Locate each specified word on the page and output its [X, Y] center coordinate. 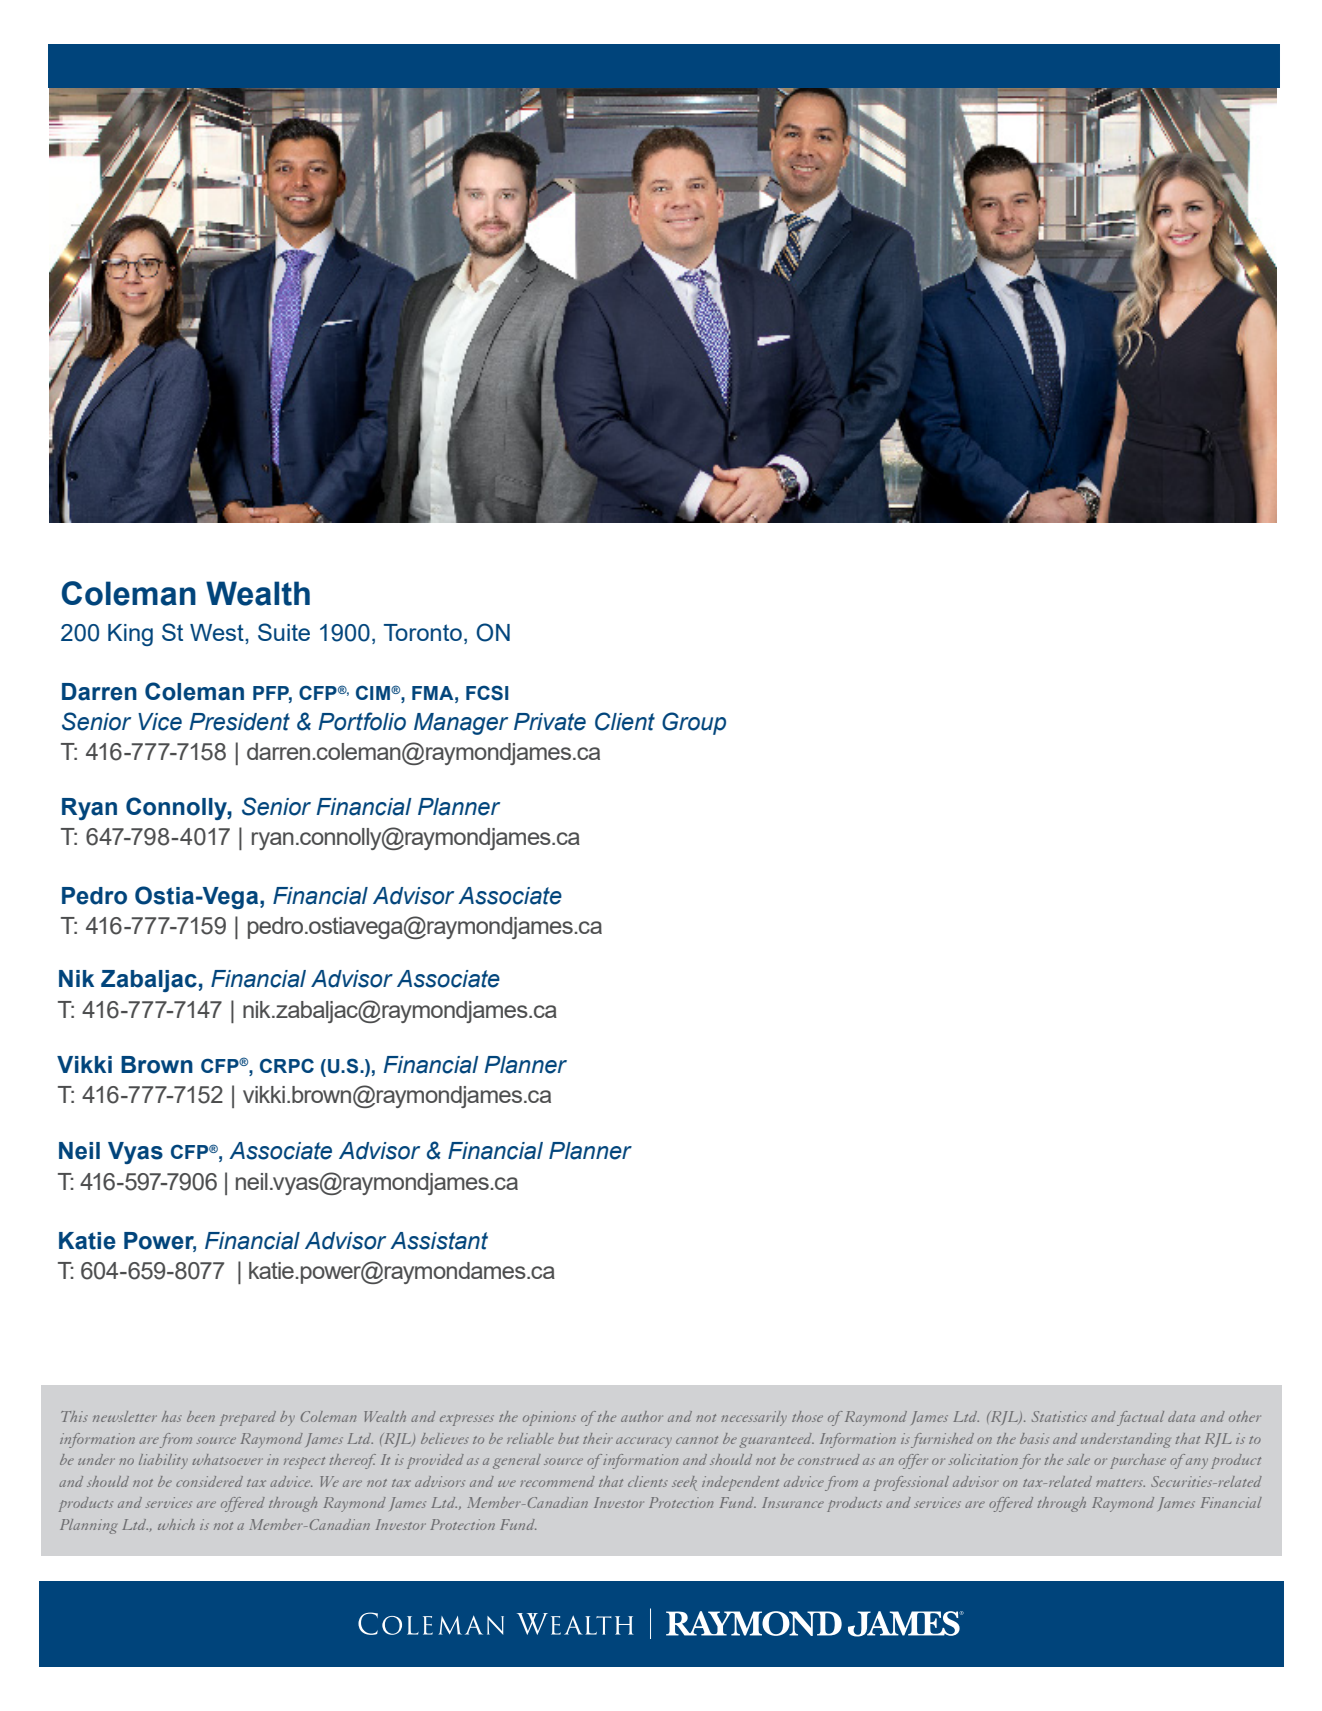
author [642, 1416]
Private [550, 722]
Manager [461, 724]
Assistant [439, 1241]
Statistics [1059, 1416]
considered [209, 1481]
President [239, 722]
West [218, 632]
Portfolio [362, 721]
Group [694, 723]
